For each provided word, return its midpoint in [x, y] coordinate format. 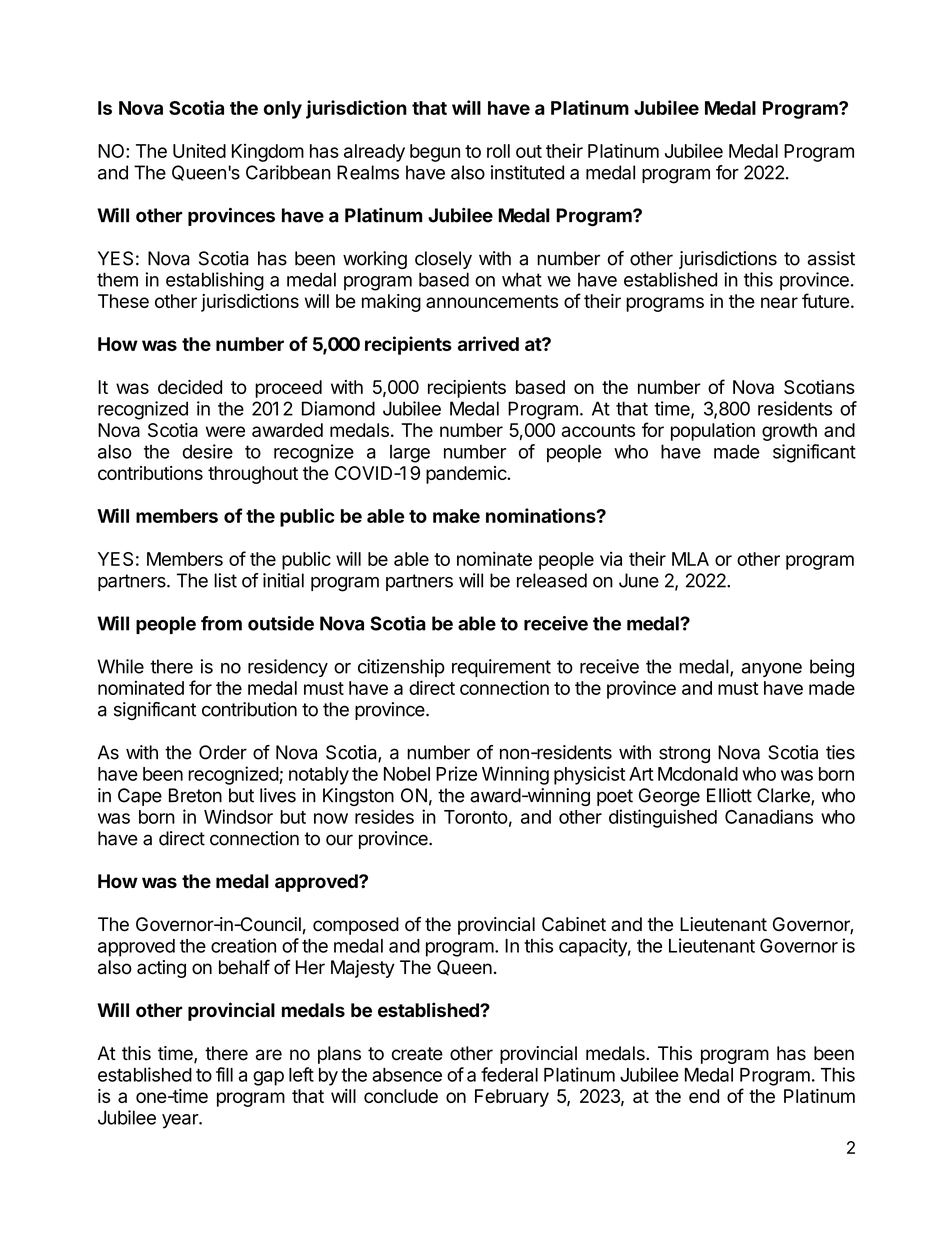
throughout [253, 475]
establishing [215, 281]
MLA [690, 559]
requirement [501, 668]
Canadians [769, 816]
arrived [488, 343]
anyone [772, 670]
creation [243, 945]
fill [224, 1074]
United [199, 151]
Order [223, 752]
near [779, 302]
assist [831, 258]
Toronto [476, 817]
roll [498, 151]
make [456, 516]
